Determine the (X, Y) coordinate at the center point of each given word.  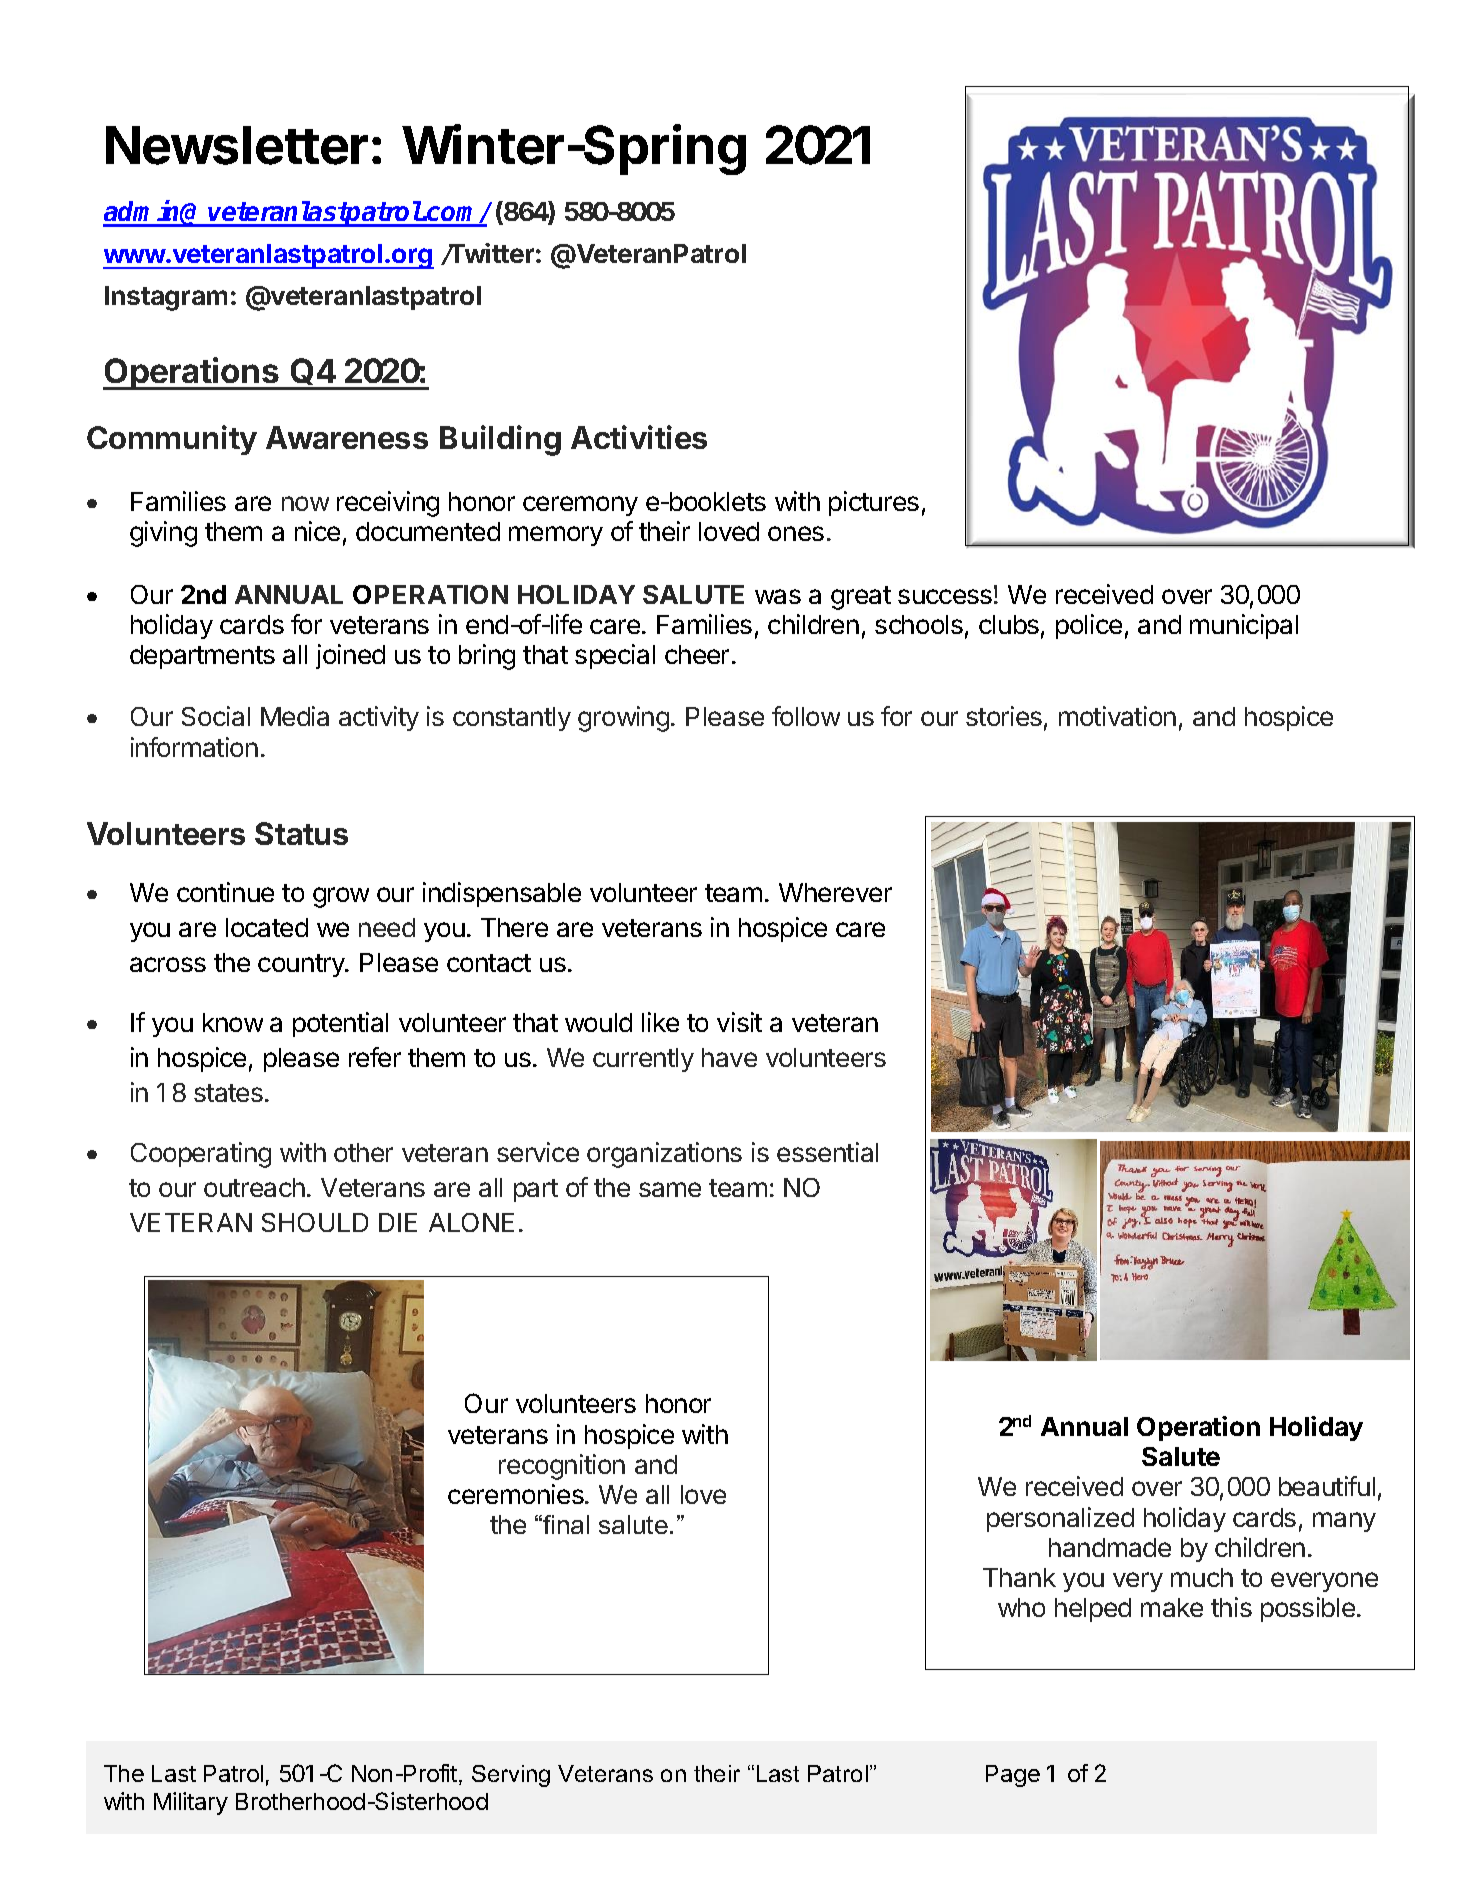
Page (1013, 1776)
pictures (874, 503)
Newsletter (237, 145)
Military (191, 1803)
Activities (639, 437)
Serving (511, 1776)
